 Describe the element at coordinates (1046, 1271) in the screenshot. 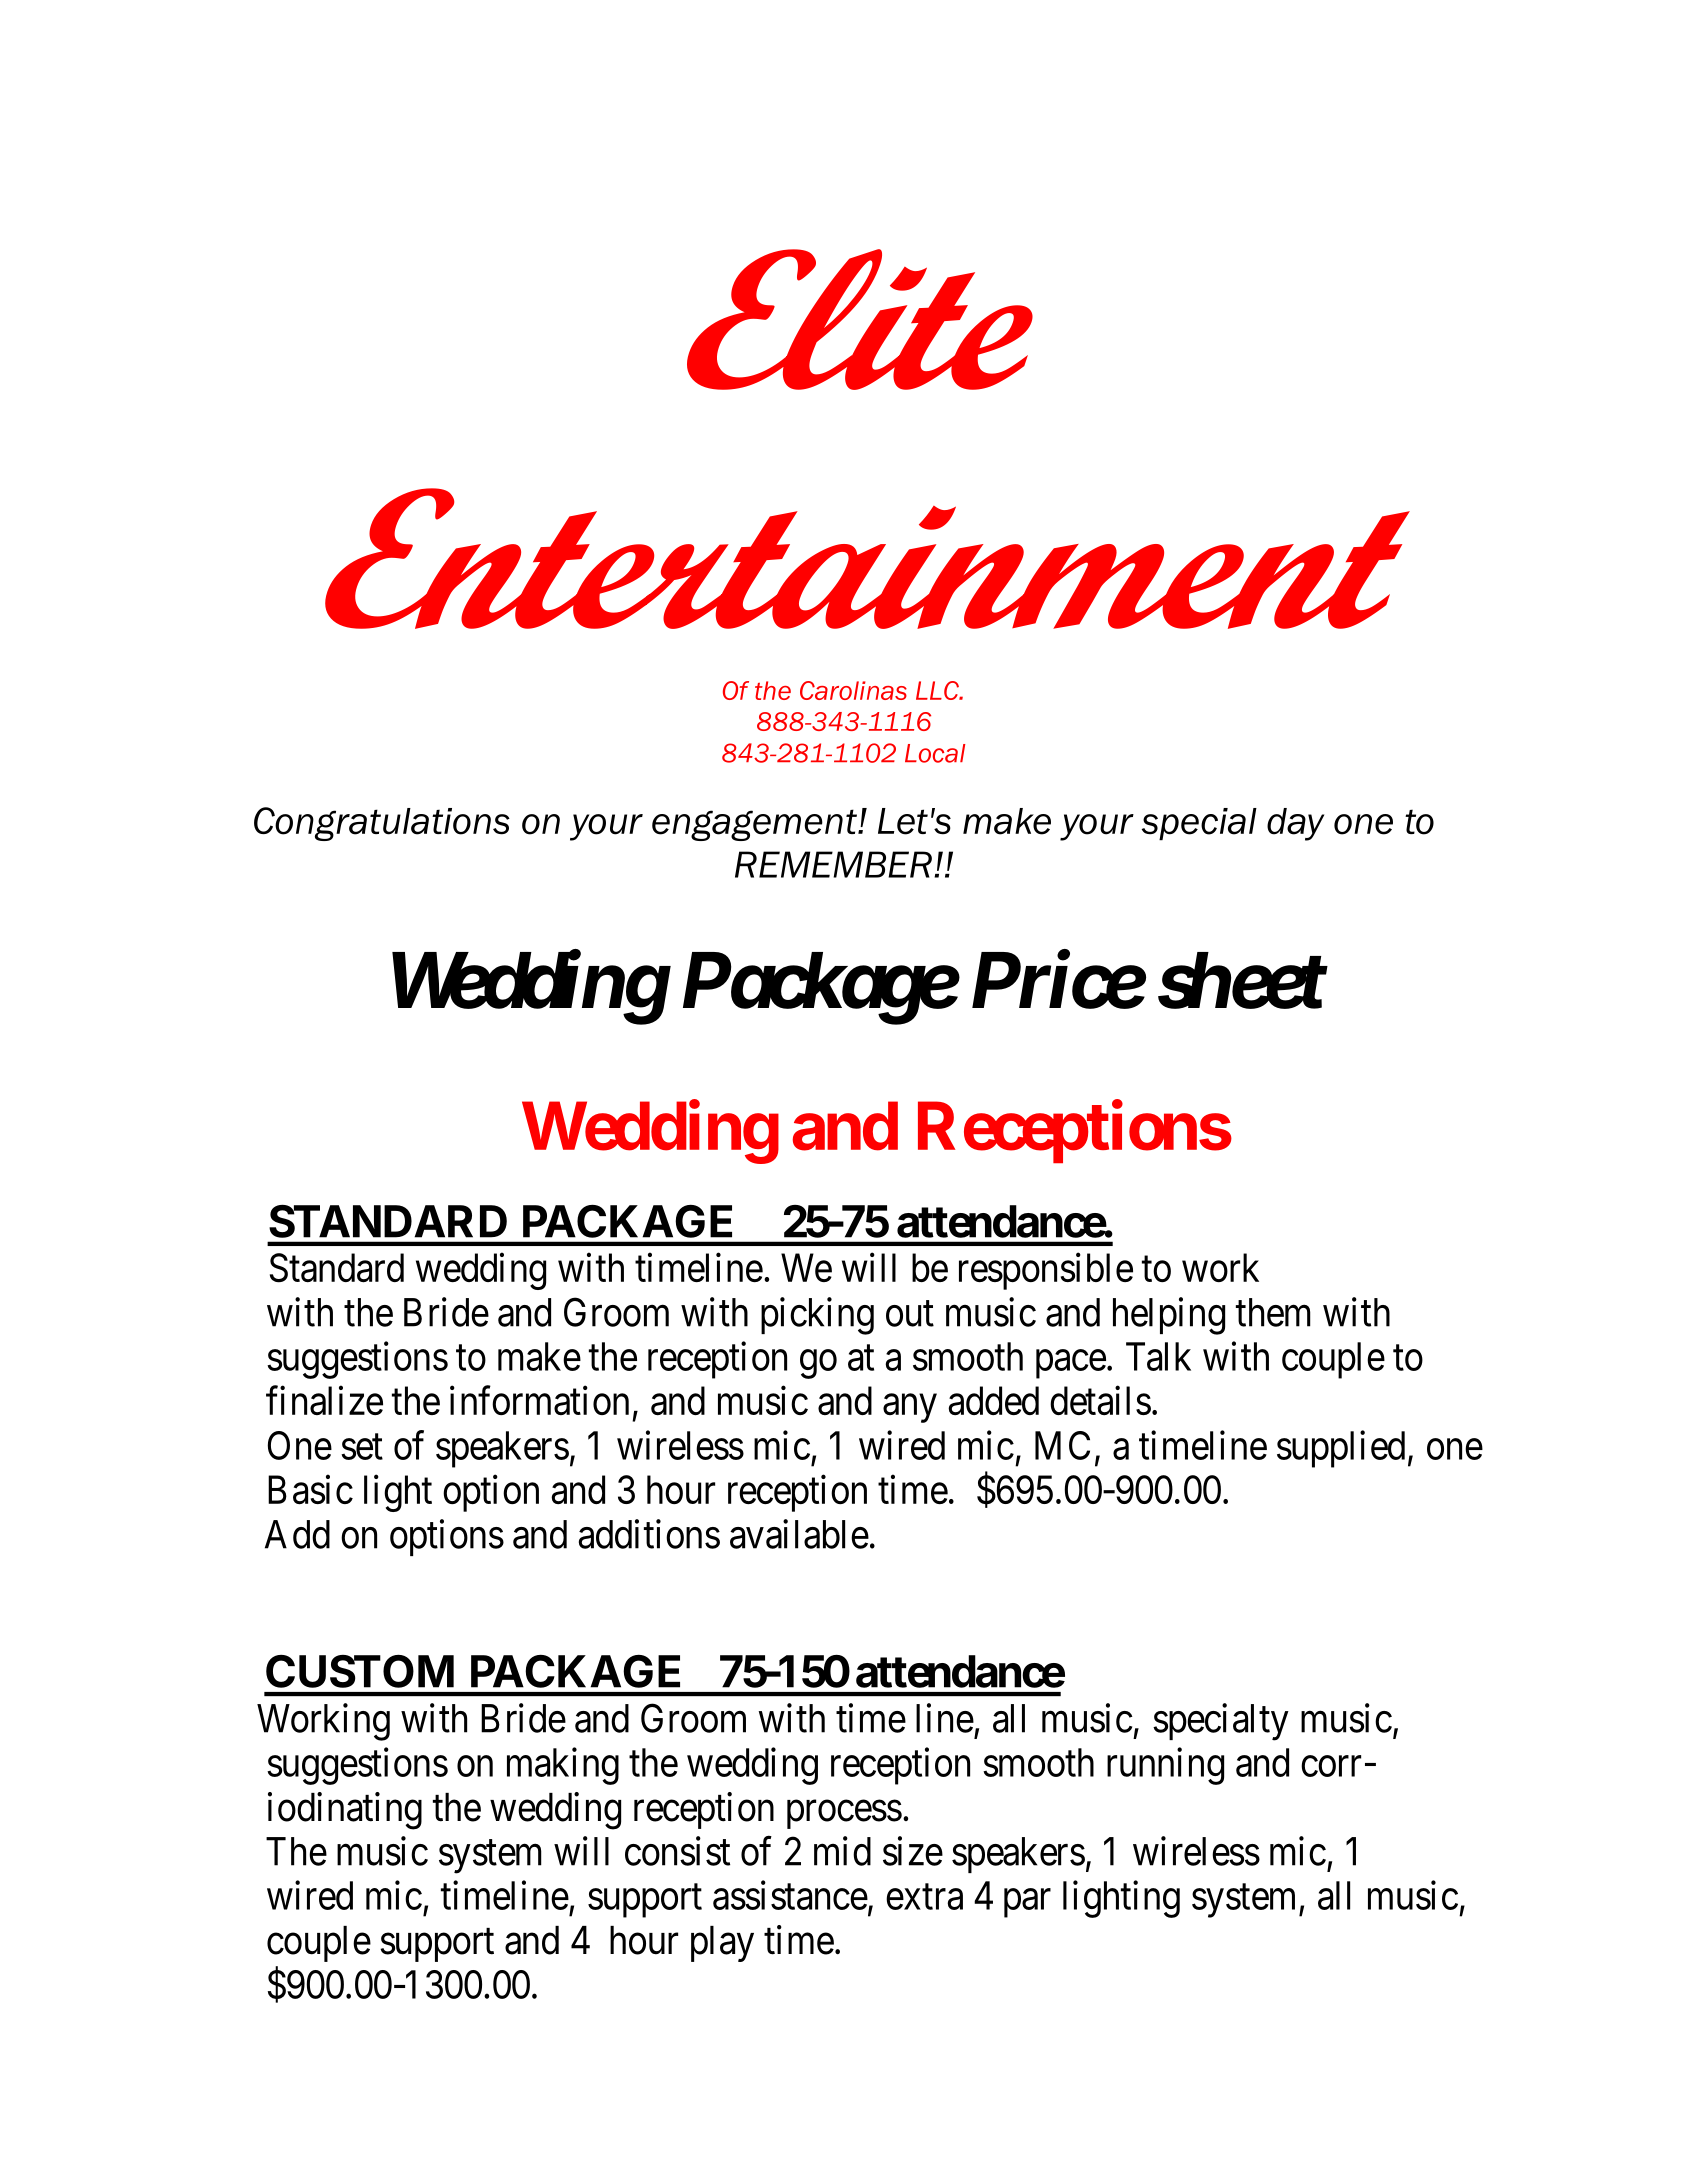

I see `responsible` at that location.
